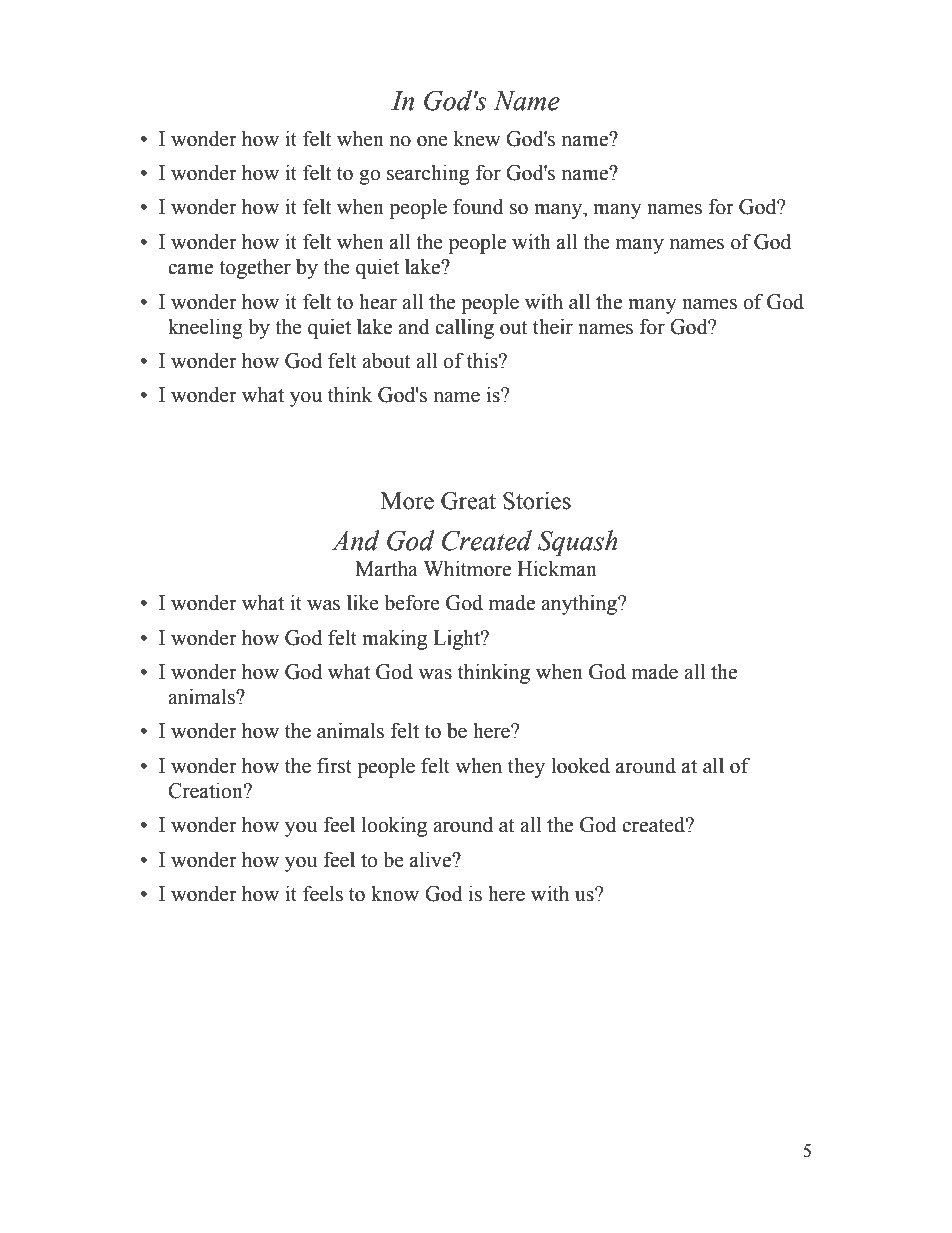  Describe the element at coordinates (205, 329) in the screenshot. I see `kneeling` at that location.
